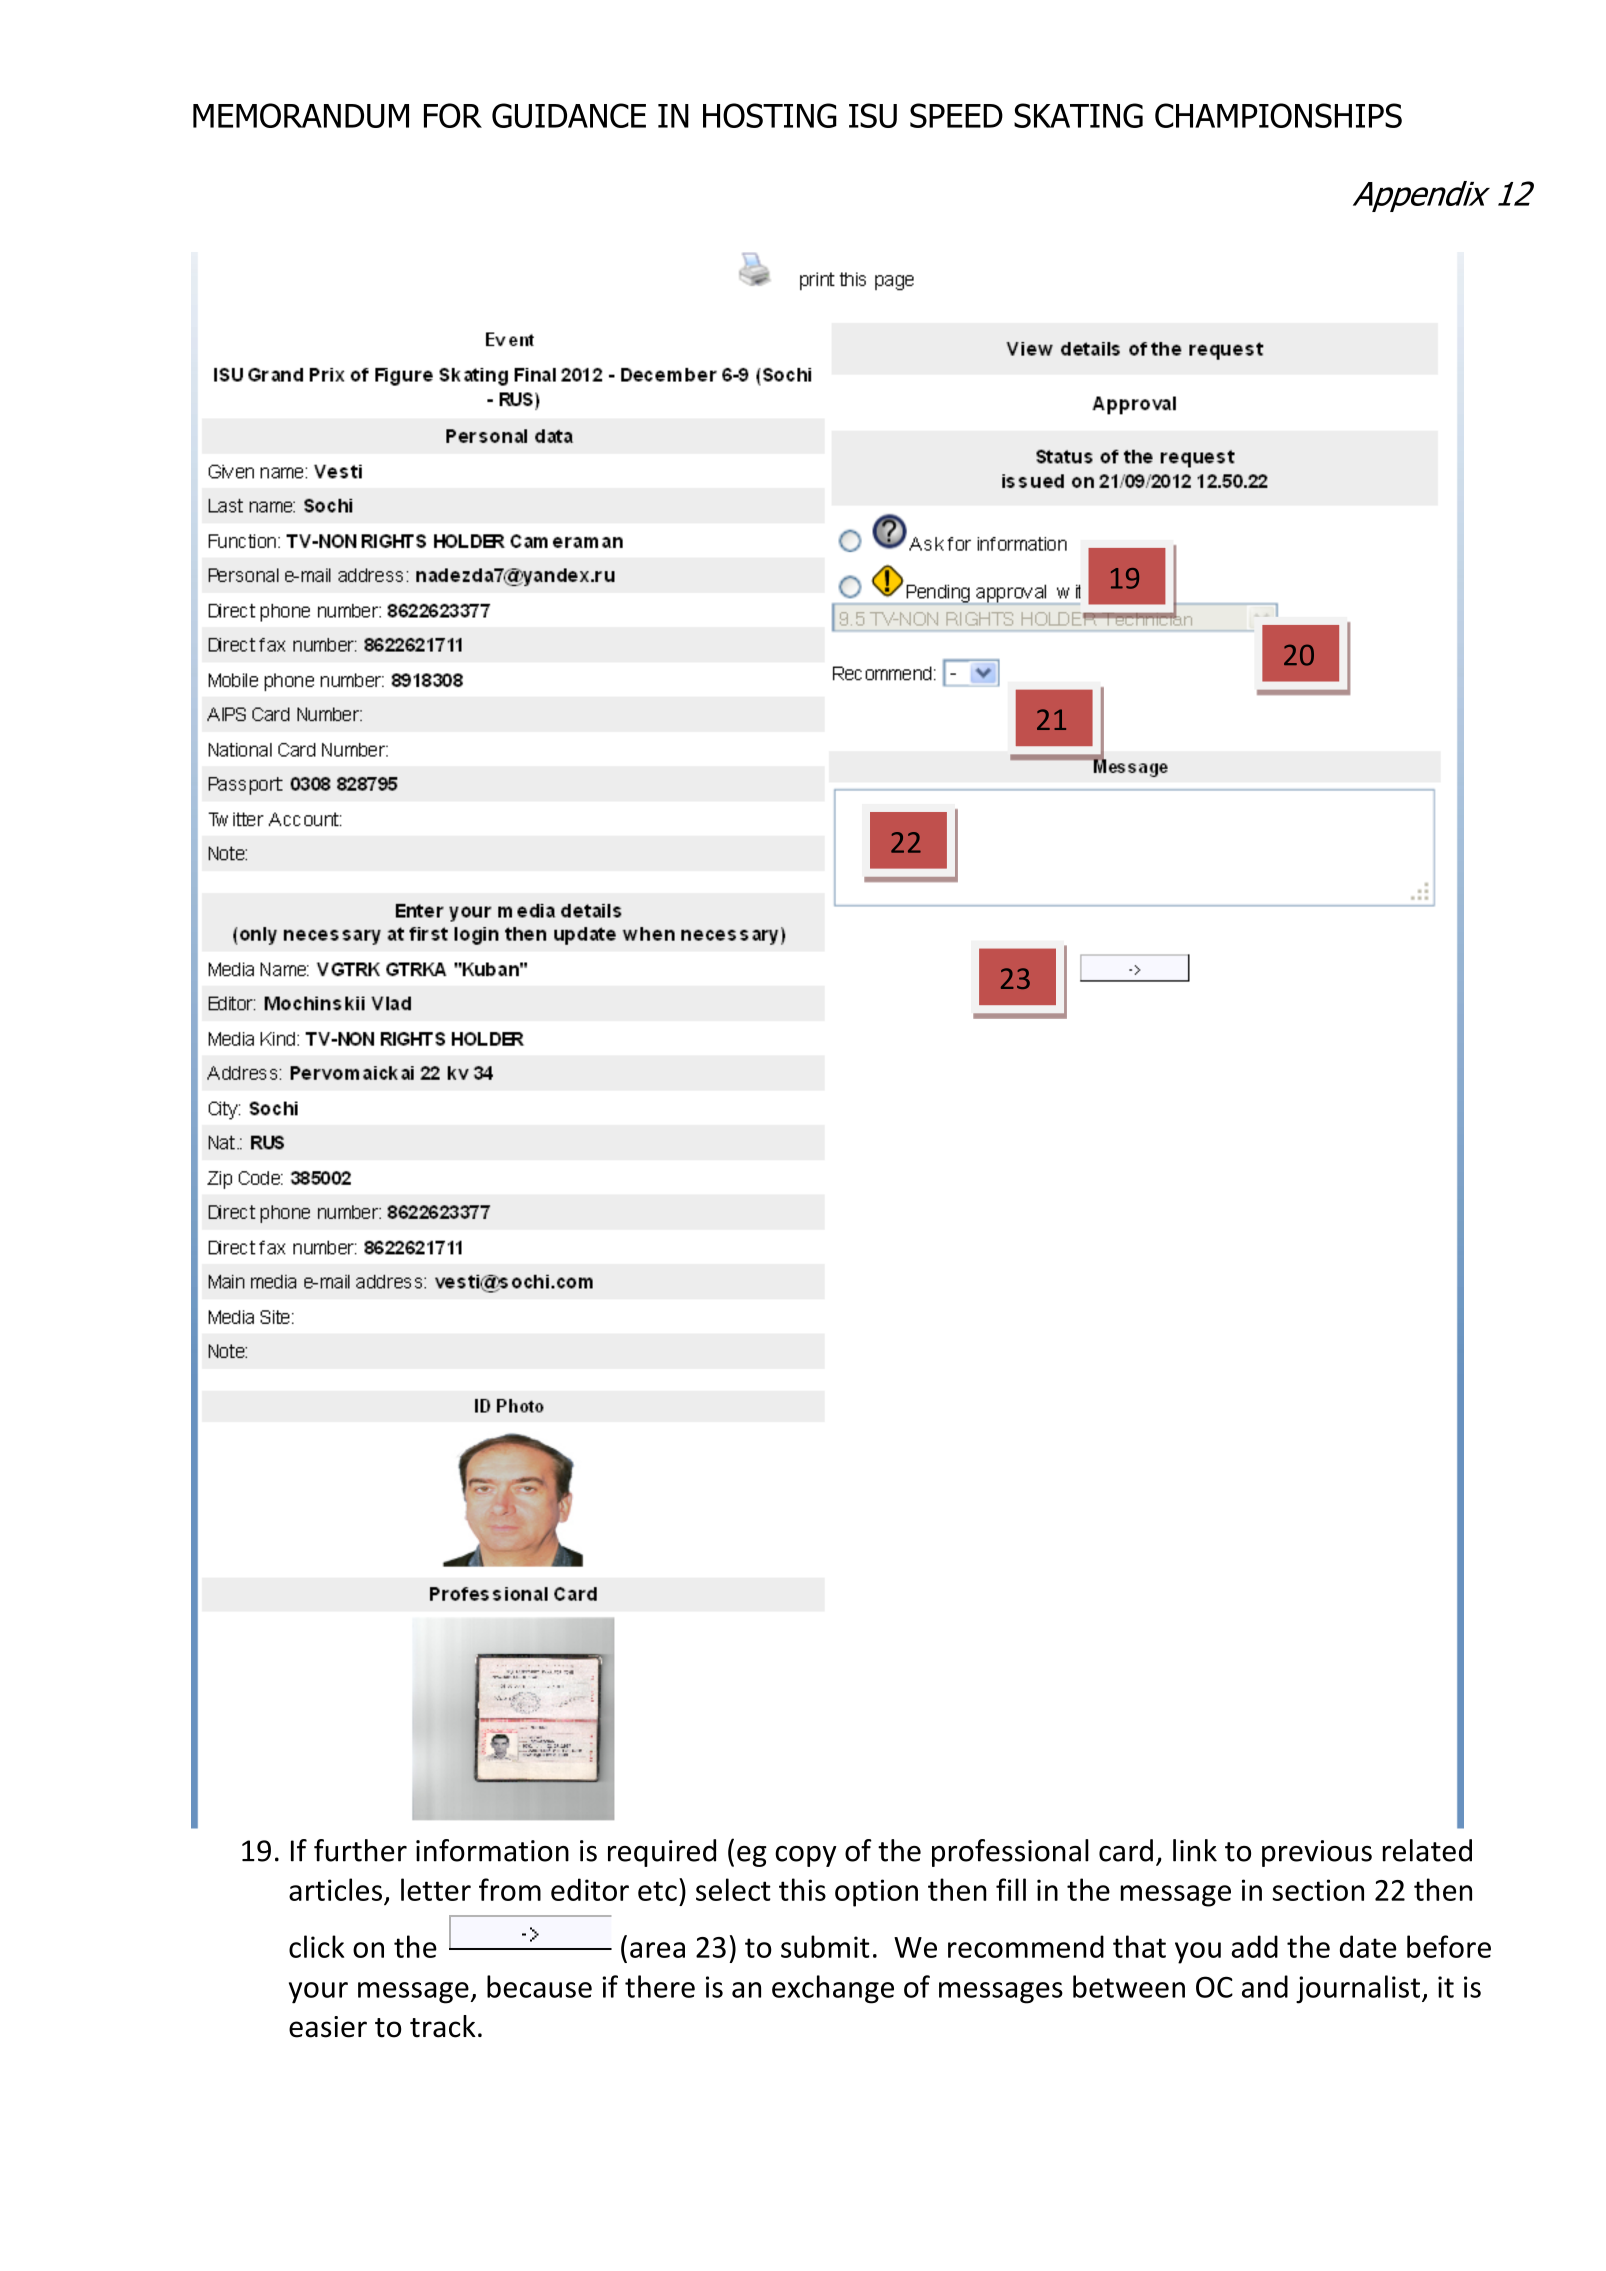 This screenshot has height=2271, width=1606. Describe the element at coordinates (569, 115) in the screenshot. I see `GUIDANCE` at that location.
